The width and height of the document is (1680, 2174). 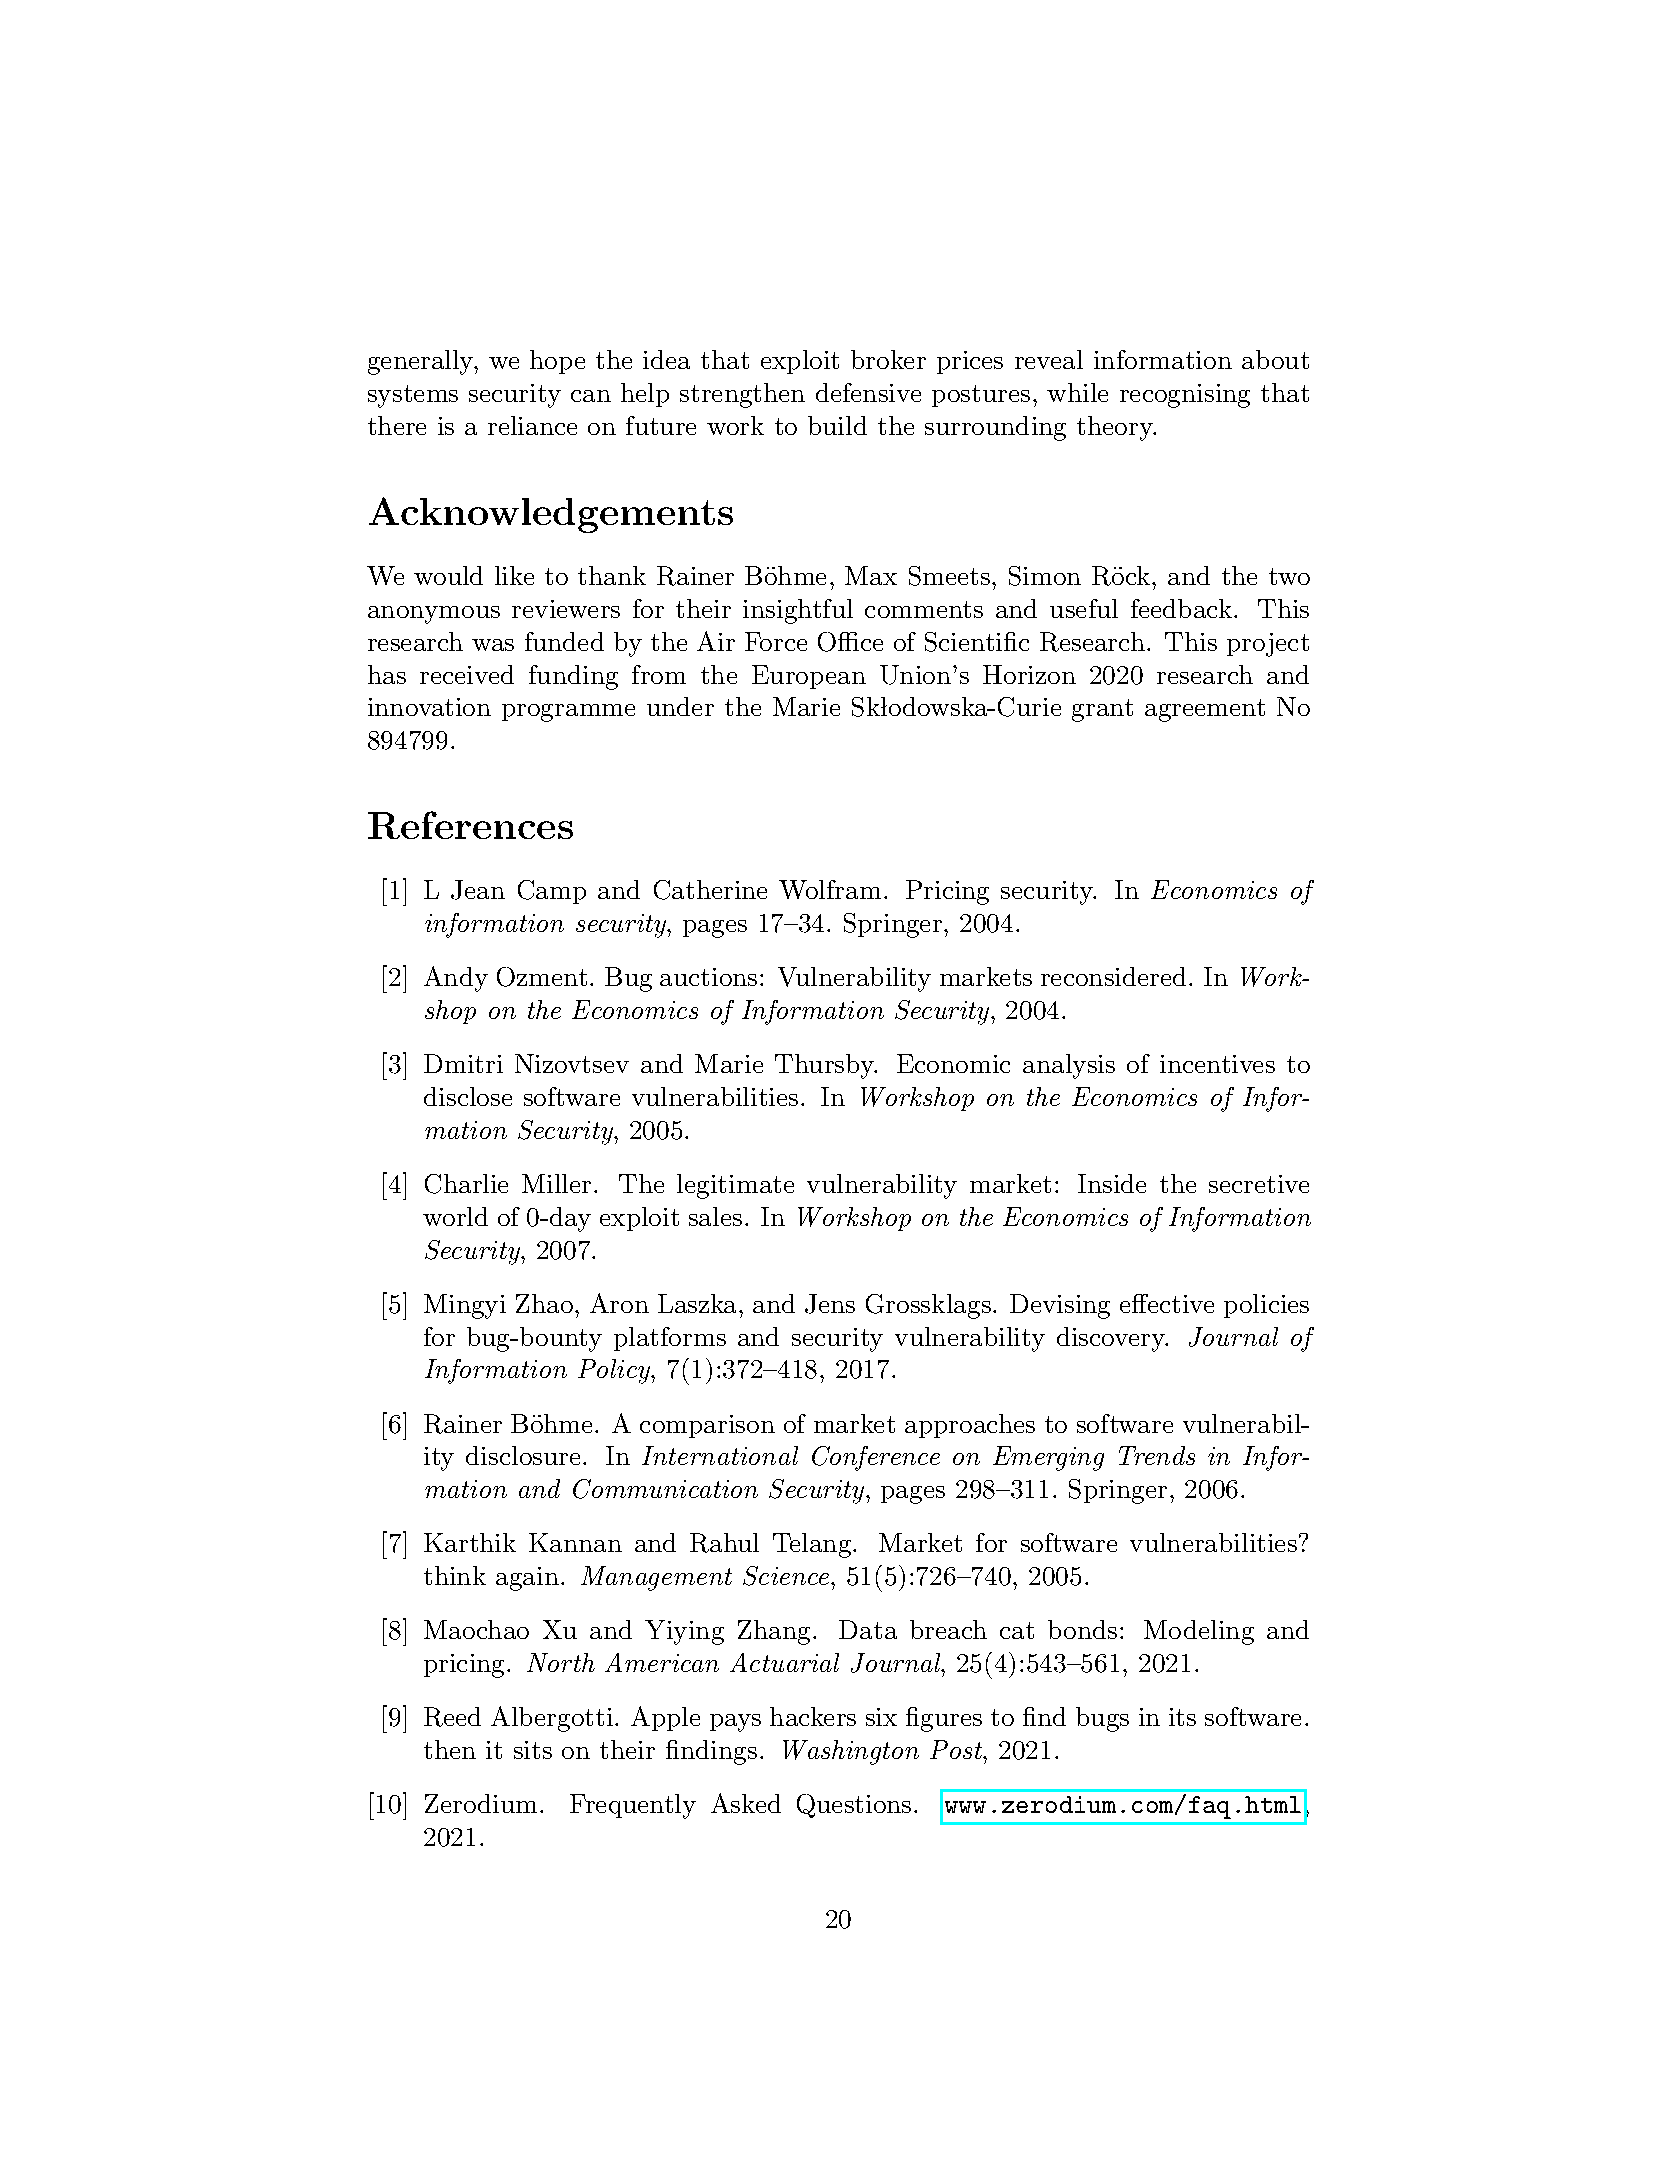 What do you see at coordinates (532, 425) in the document?
I see `reliance` at bounding box center [532, 425].
